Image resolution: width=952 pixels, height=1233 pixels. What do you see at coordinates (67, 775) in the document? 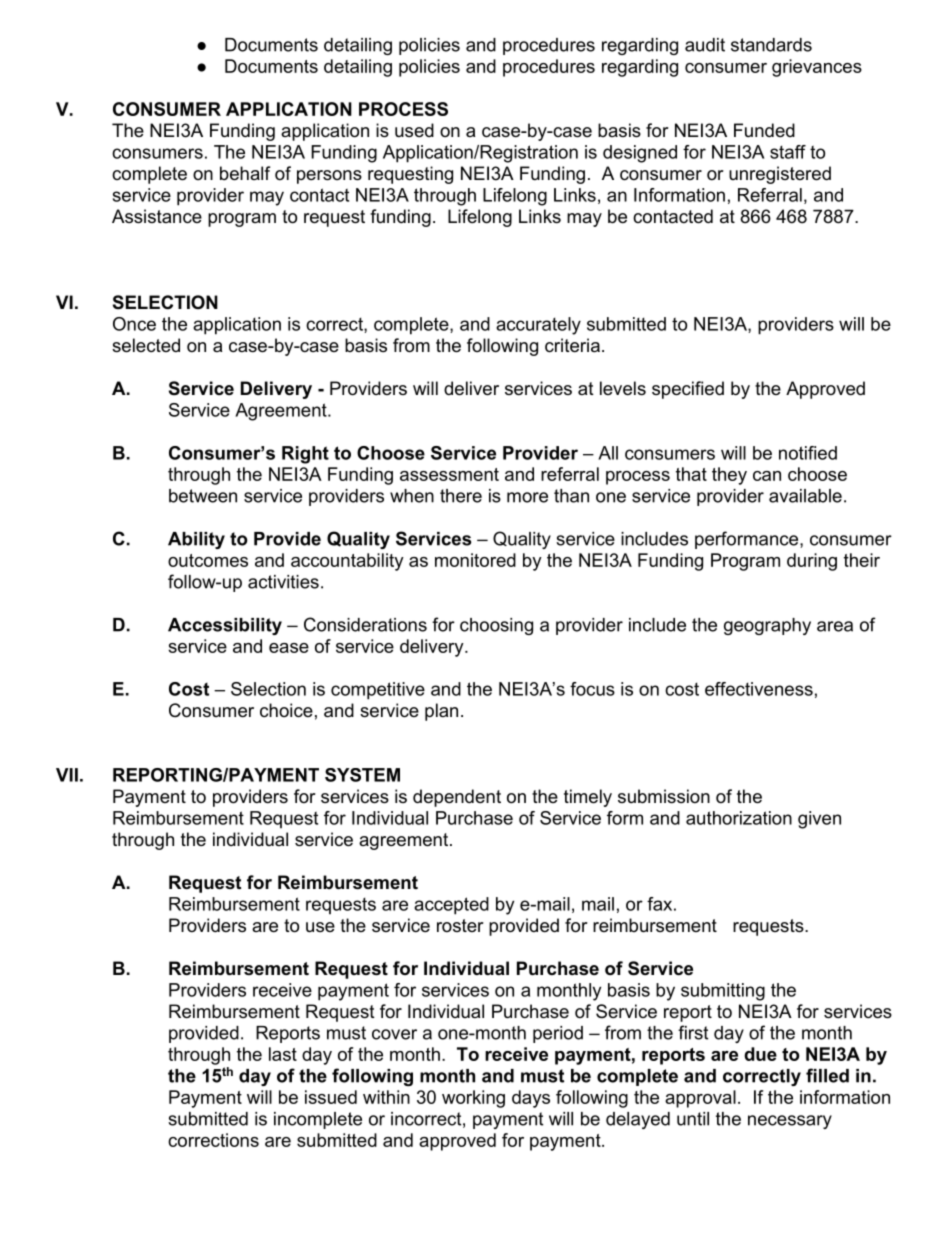
I see `VII` at bounding box center [67, 775].
